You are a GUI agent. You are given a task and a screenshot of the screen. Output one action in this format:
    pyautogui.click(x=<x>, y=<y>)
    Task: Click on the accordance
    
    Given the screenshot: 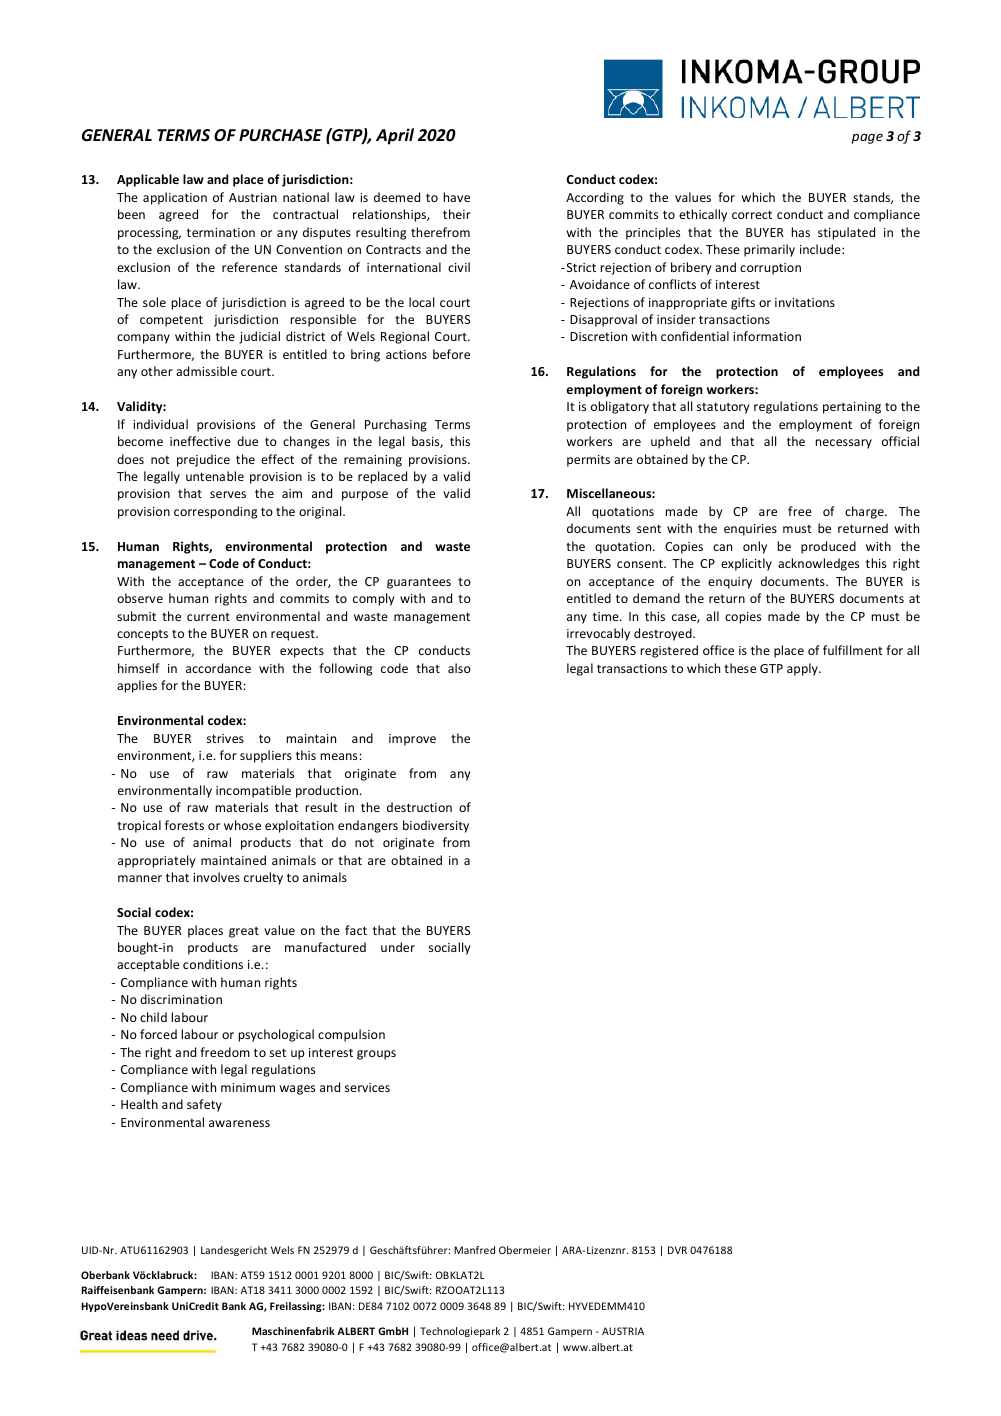 What is the action you would take?
    pyautogui.click(x=218, y=668)
